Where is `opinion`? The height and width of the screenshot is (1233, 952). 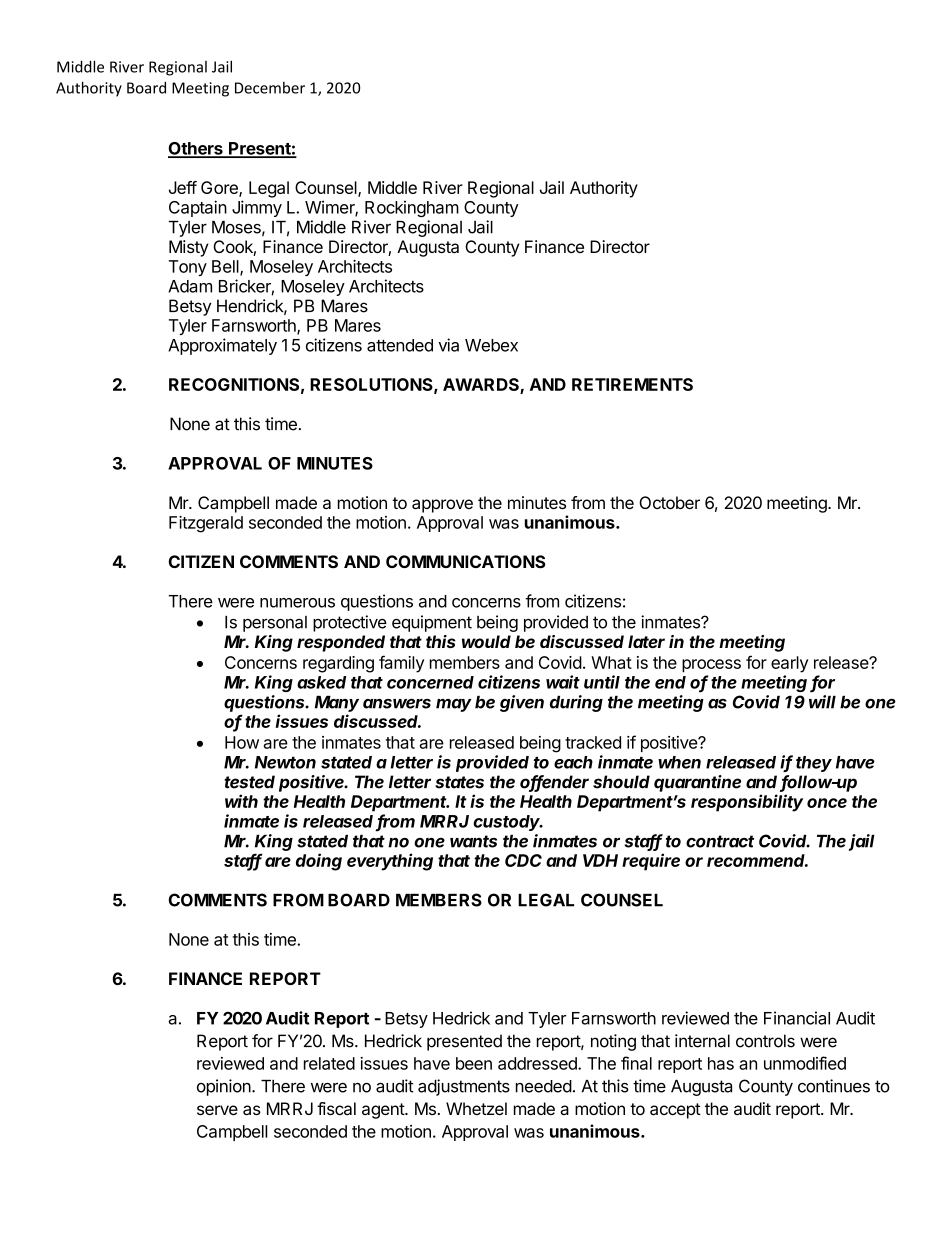
opinion is located at coordinates (225, 1087).
